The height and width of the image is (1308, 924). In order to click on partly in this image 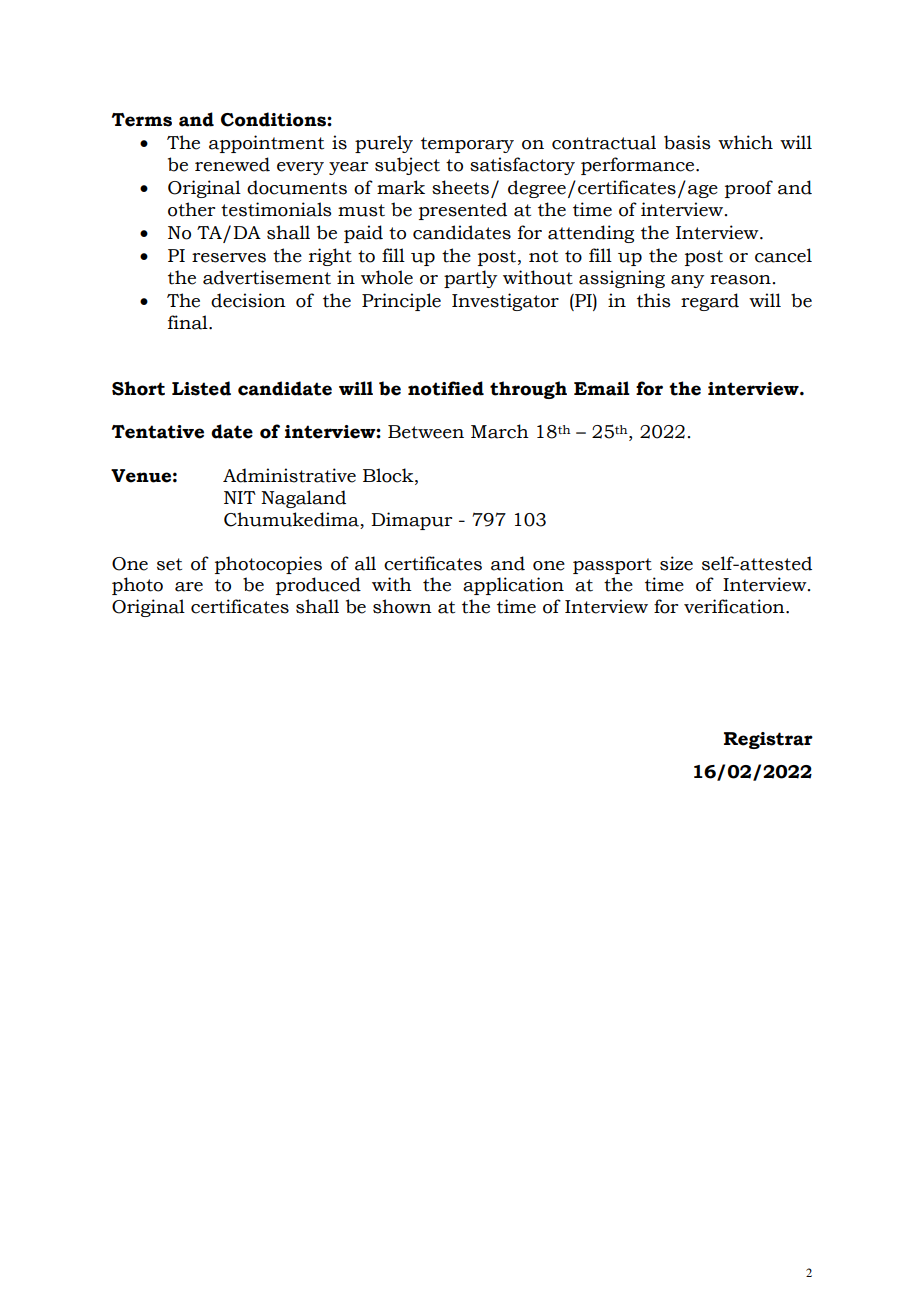, I will do `click(470, 279)`.
